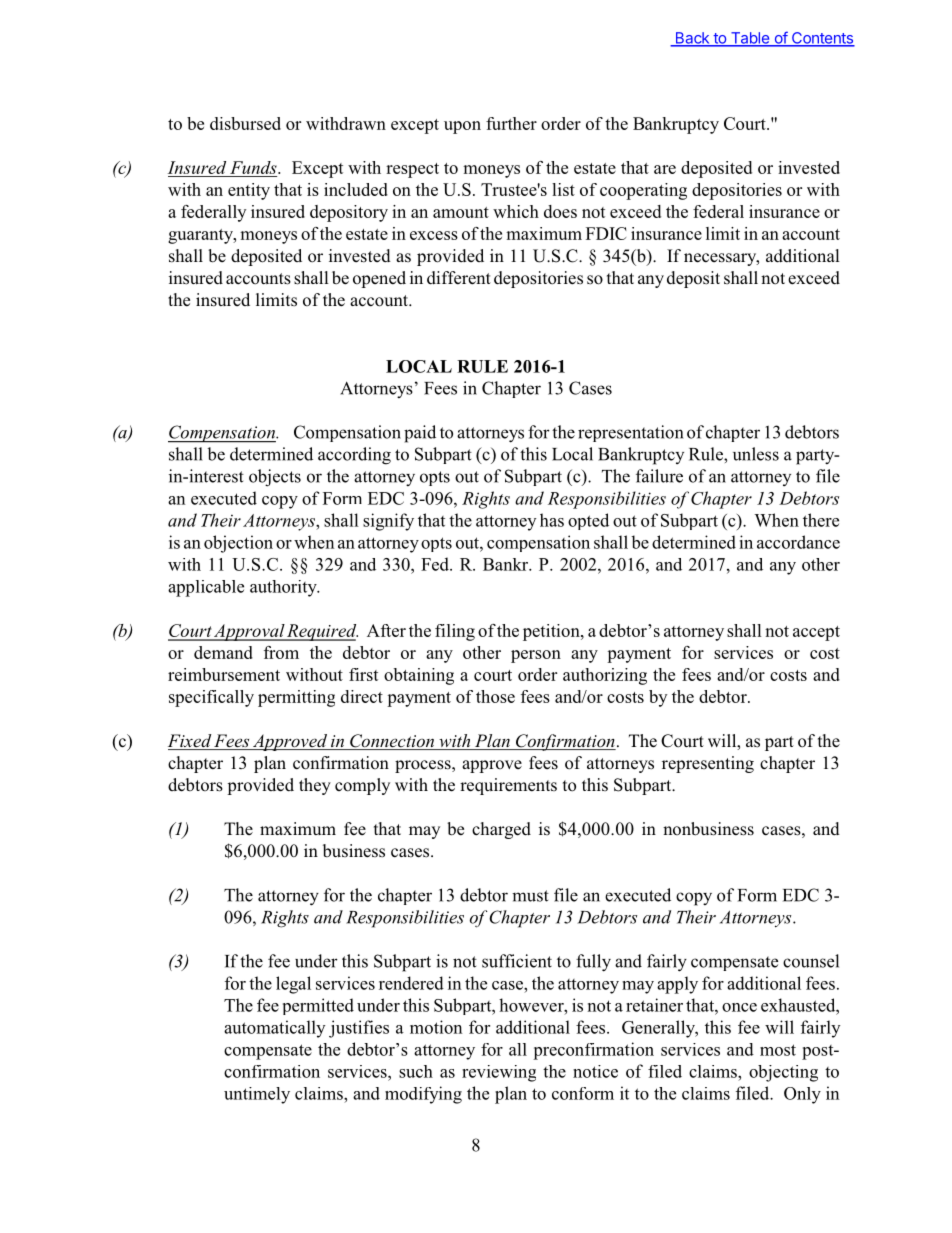 The height and width of the image is (1233, 952). Describe the element at coordinates (708, 764) in the image. I see `representing` at that location.
